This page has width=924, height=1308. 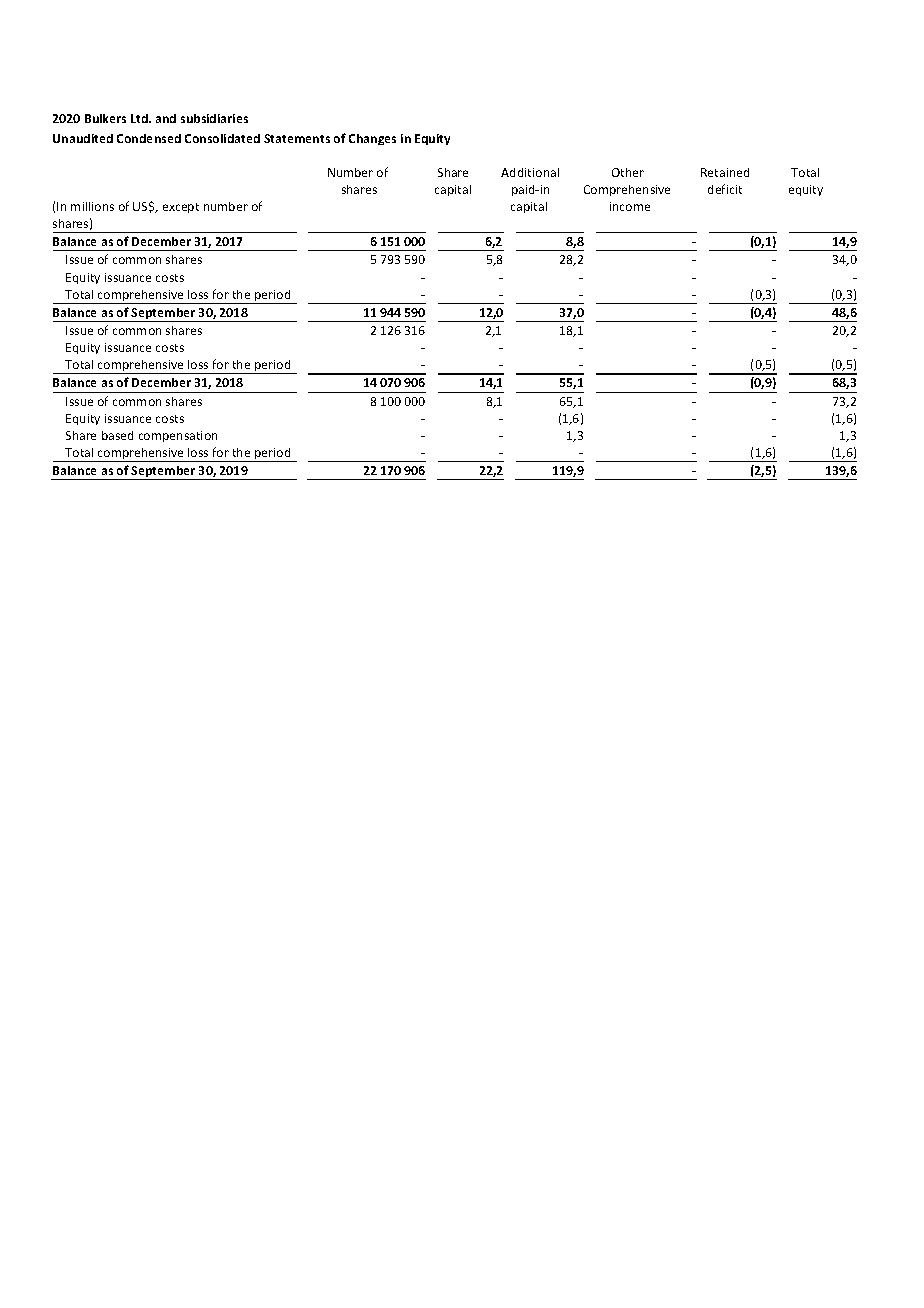 What do you see at coordinates (725, 172) in the page?
I see `Retained` at bounding box center [725, 172].
